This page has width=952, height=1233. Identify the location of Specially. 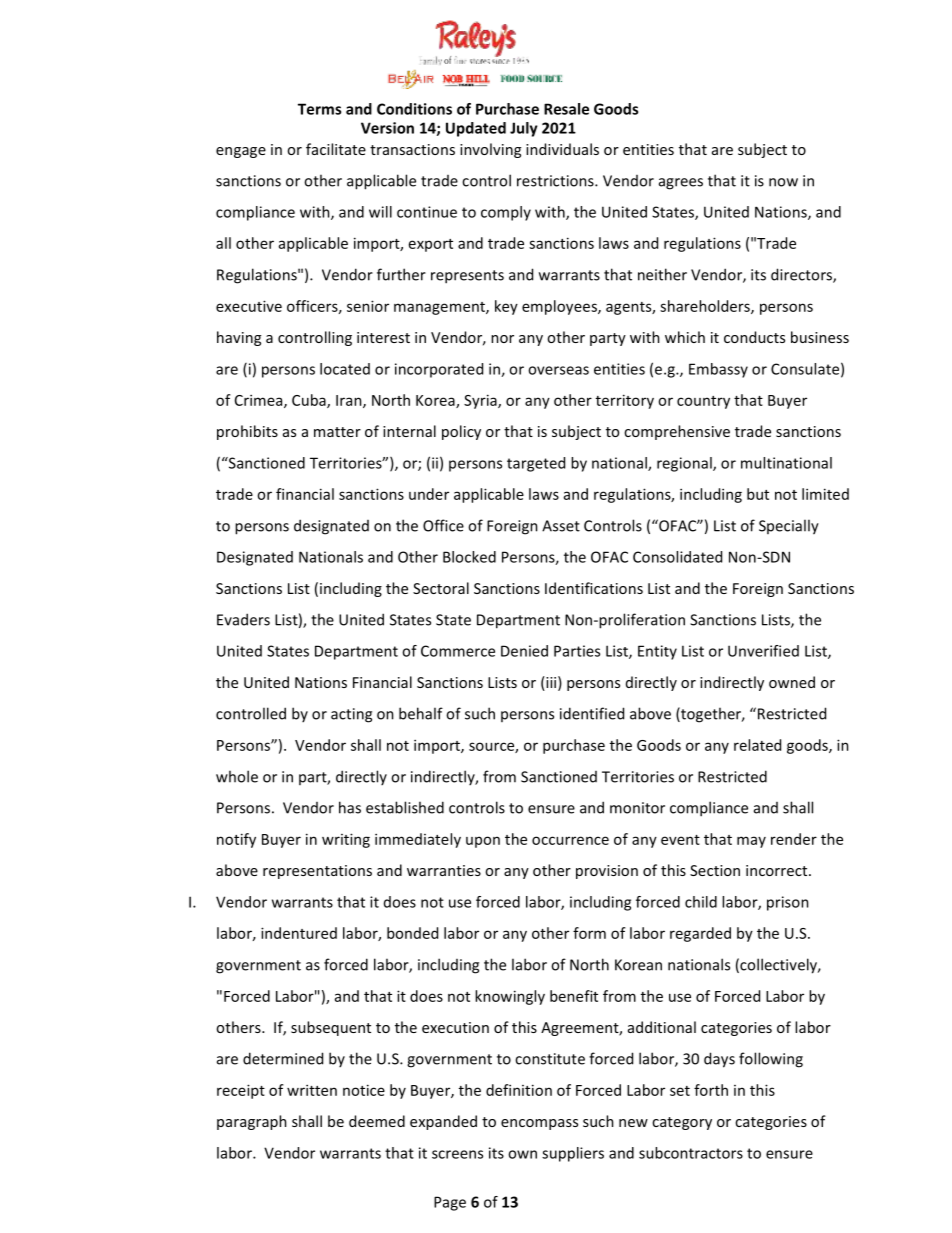
(789, 527).
